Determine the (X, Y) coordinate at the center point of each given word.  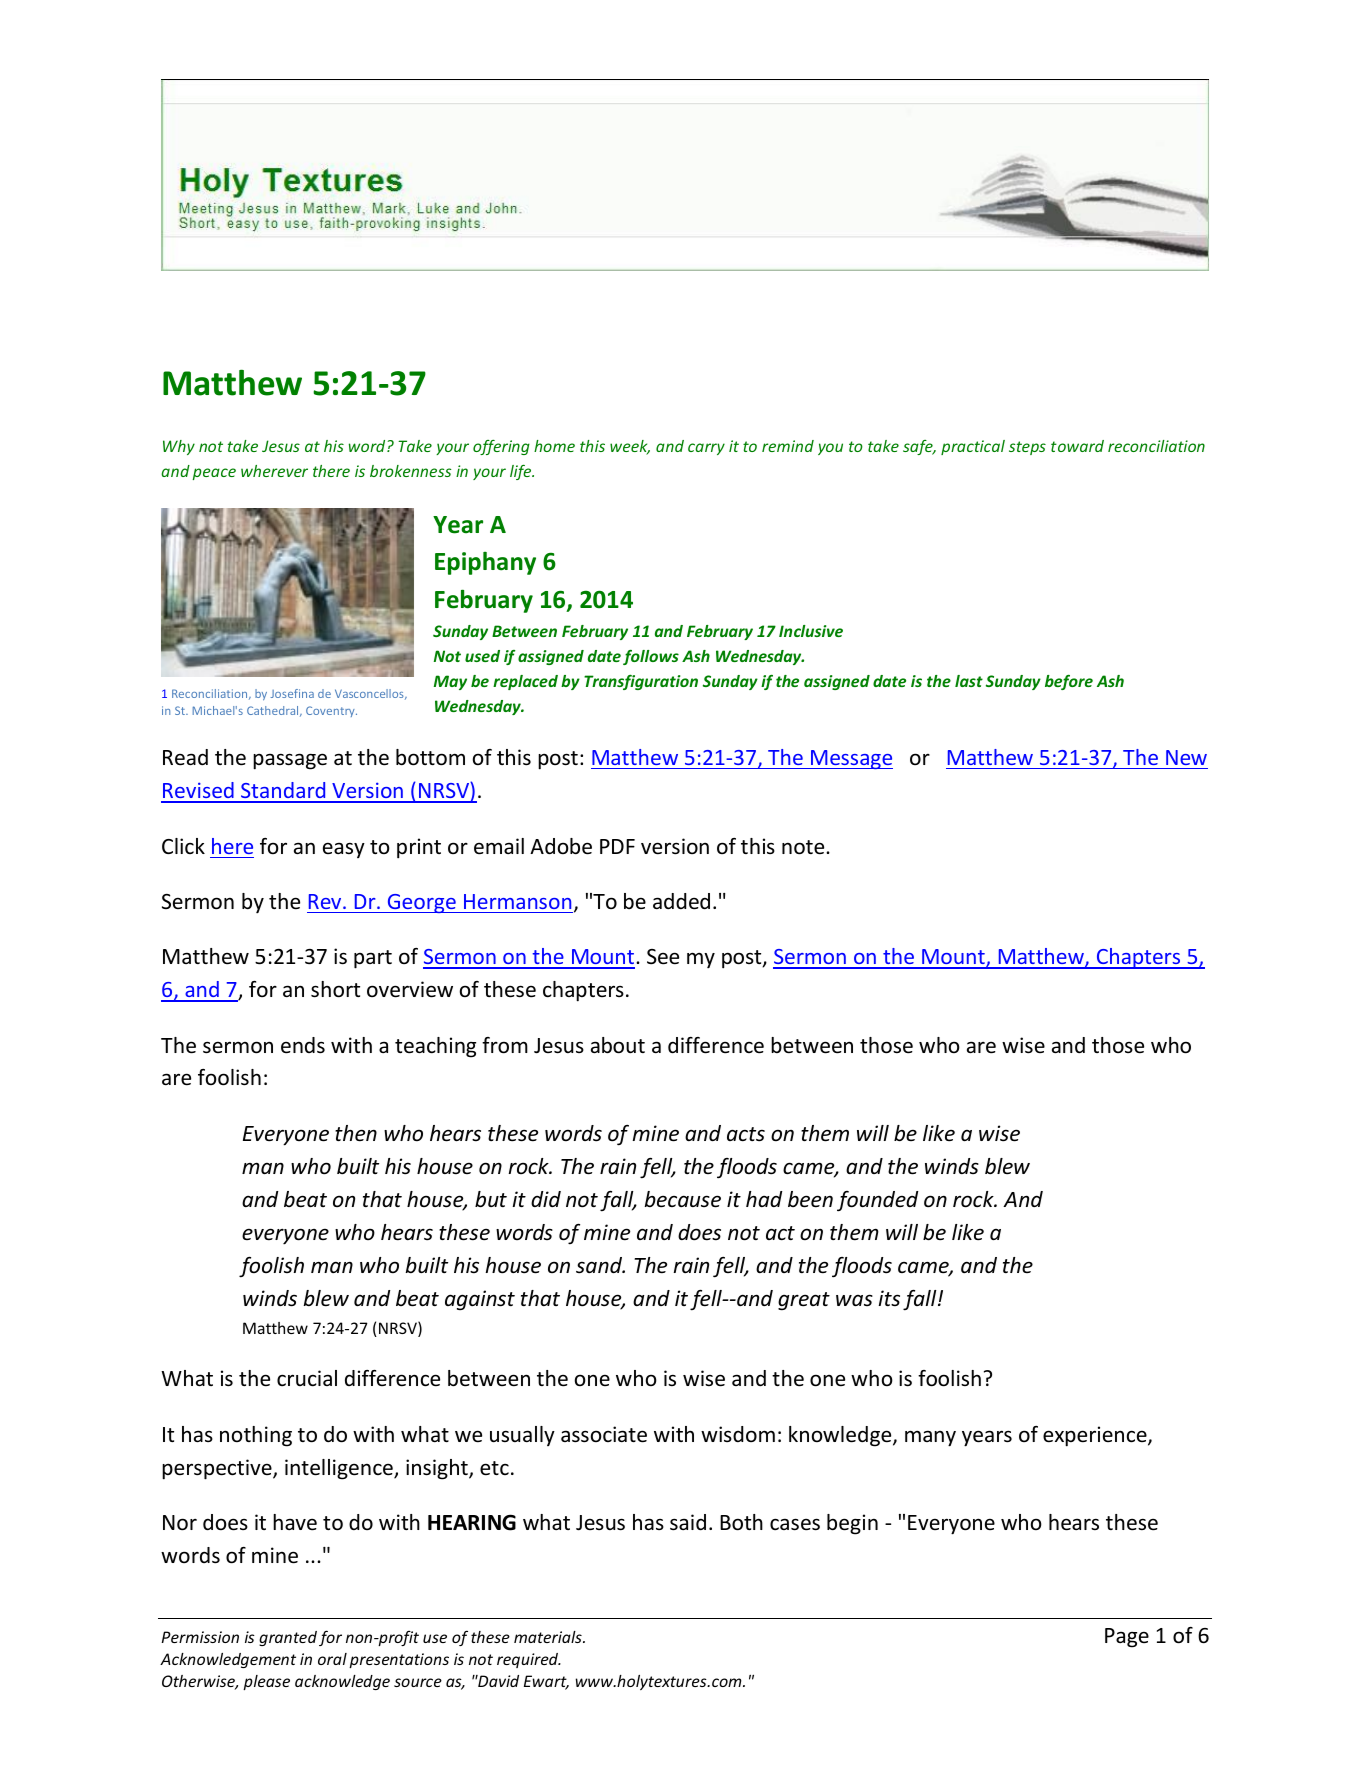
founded (877, 1201)
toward (1077, 446)
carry (706, 449)
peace (214, 474)
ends (303, 1045)
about (618, 1045)
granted (288, 1638)
